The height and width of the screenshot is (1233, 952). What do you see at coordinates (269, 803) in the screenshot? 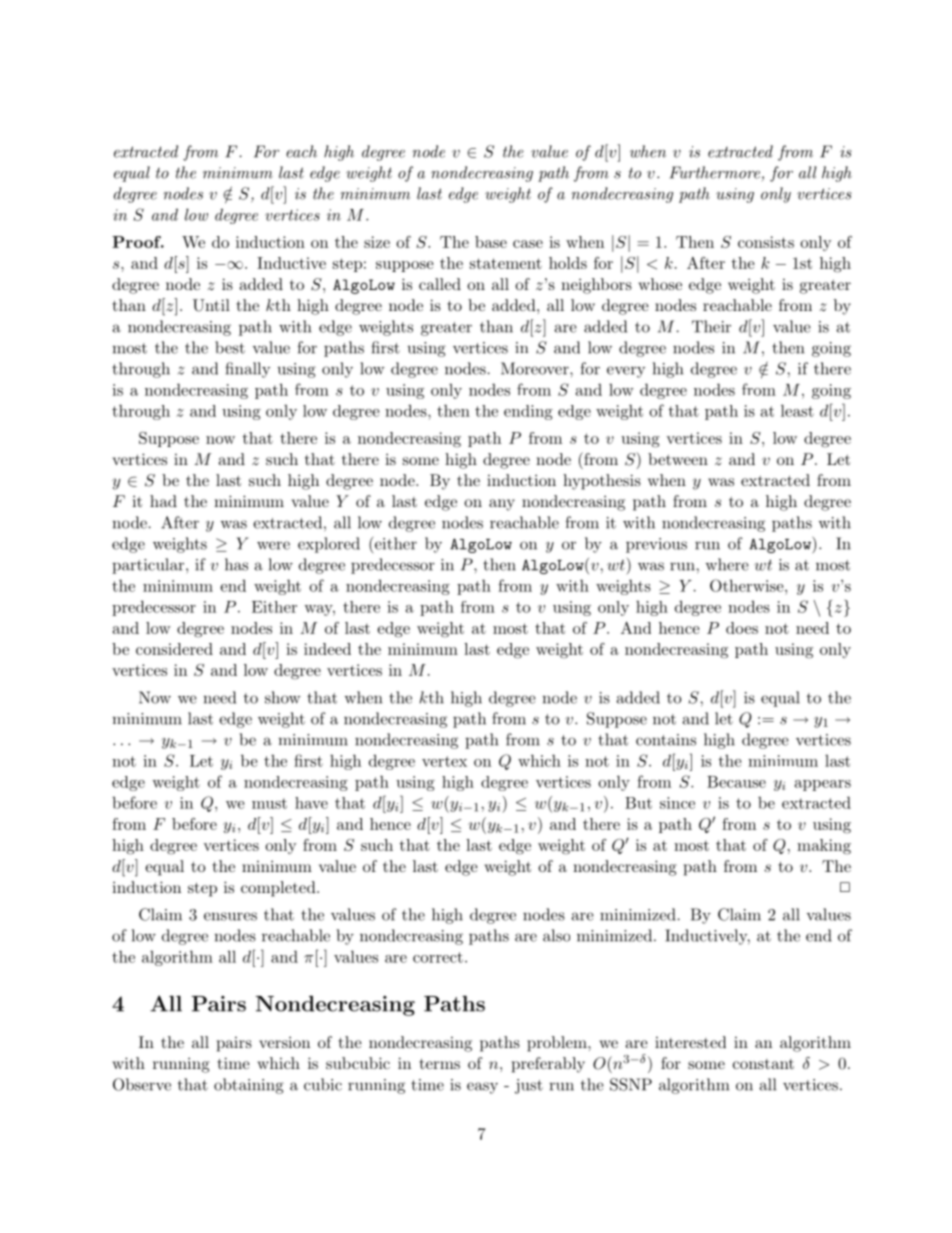
I see `must` at bounding box center [269, 803].
